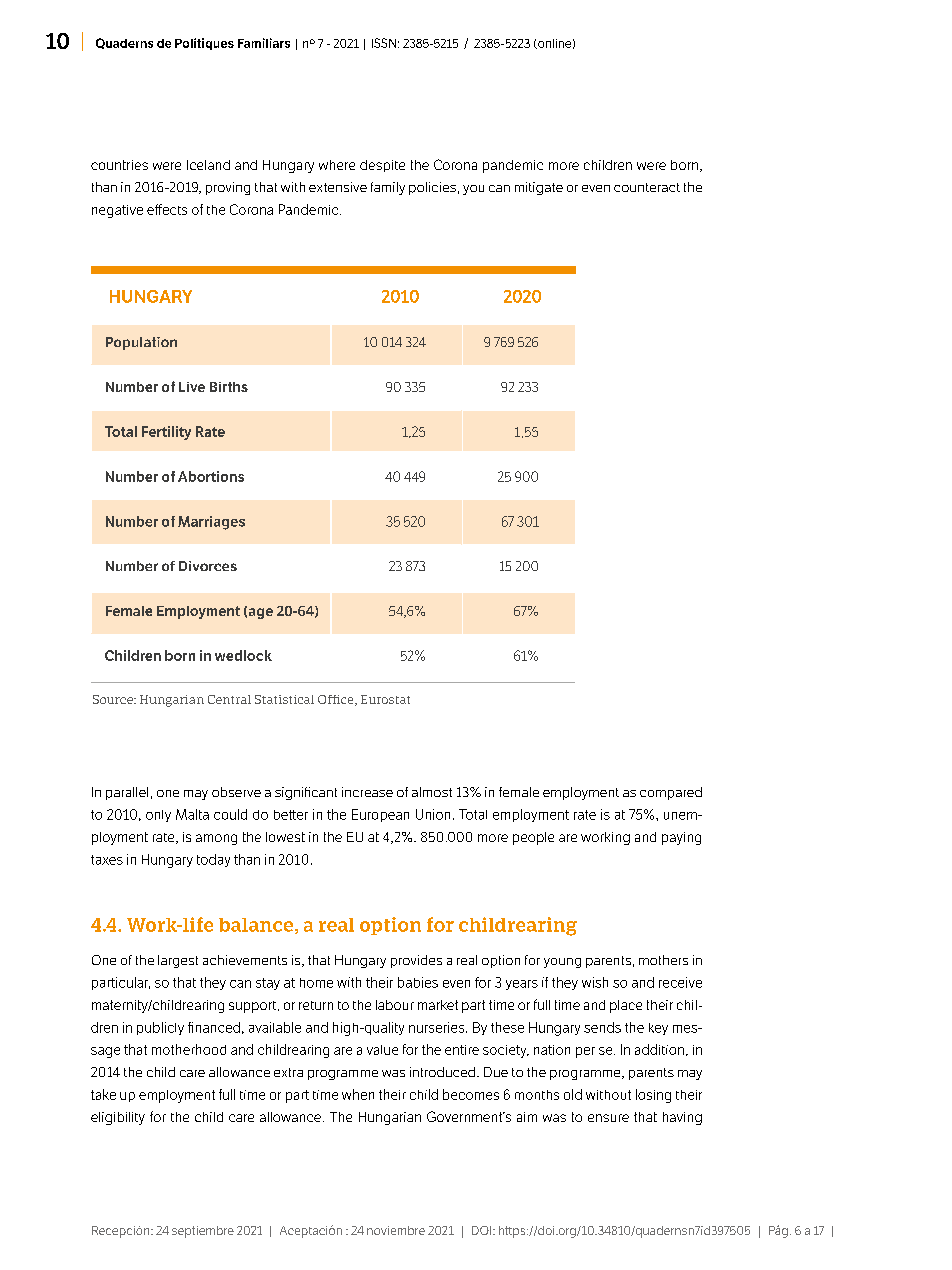 This screenshot has height=1270, width=952. Describe the element at coordinates (671, 793) in the screenshot. I see `compared` at that location.
